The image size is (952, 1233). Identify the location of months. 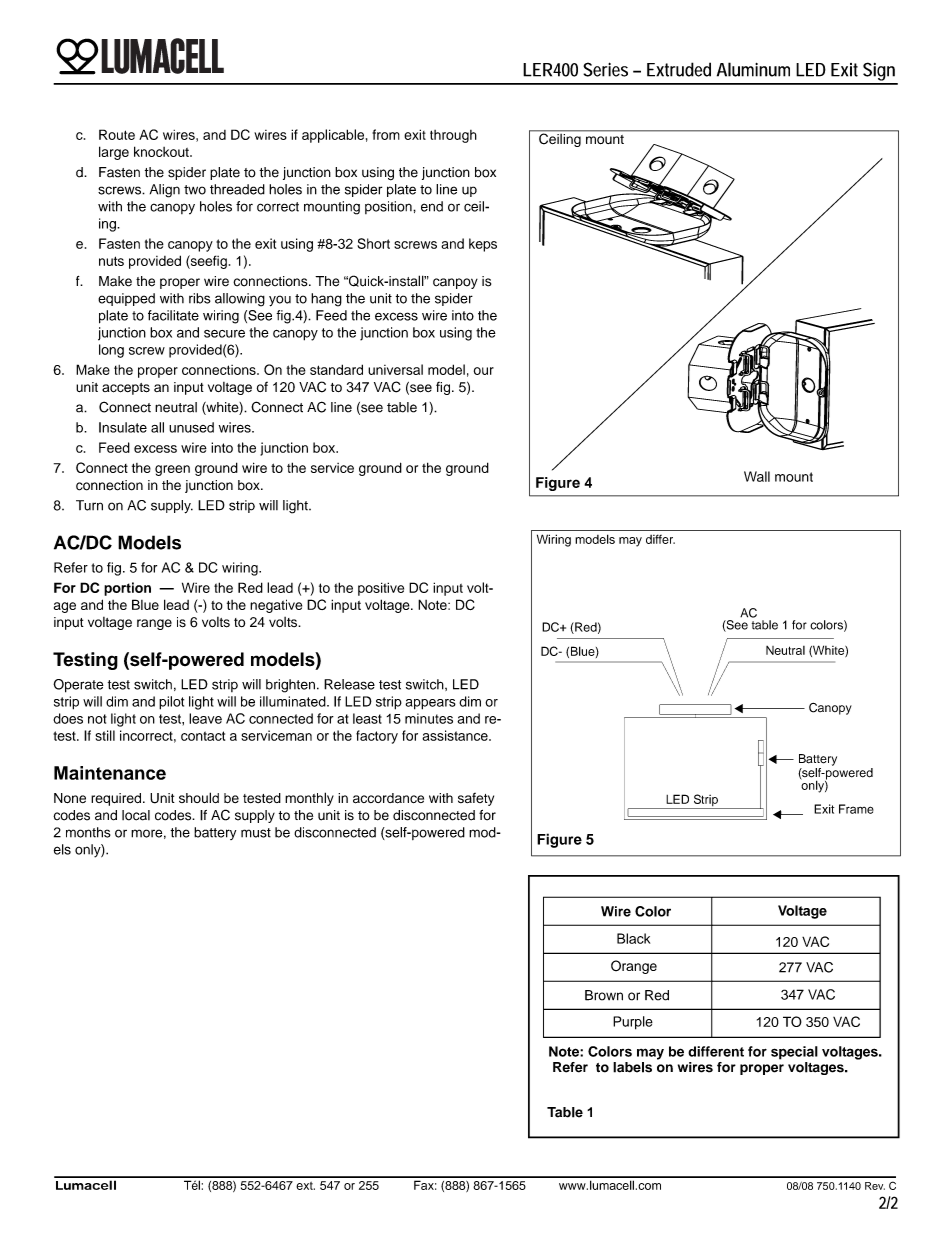
(88, 832).
